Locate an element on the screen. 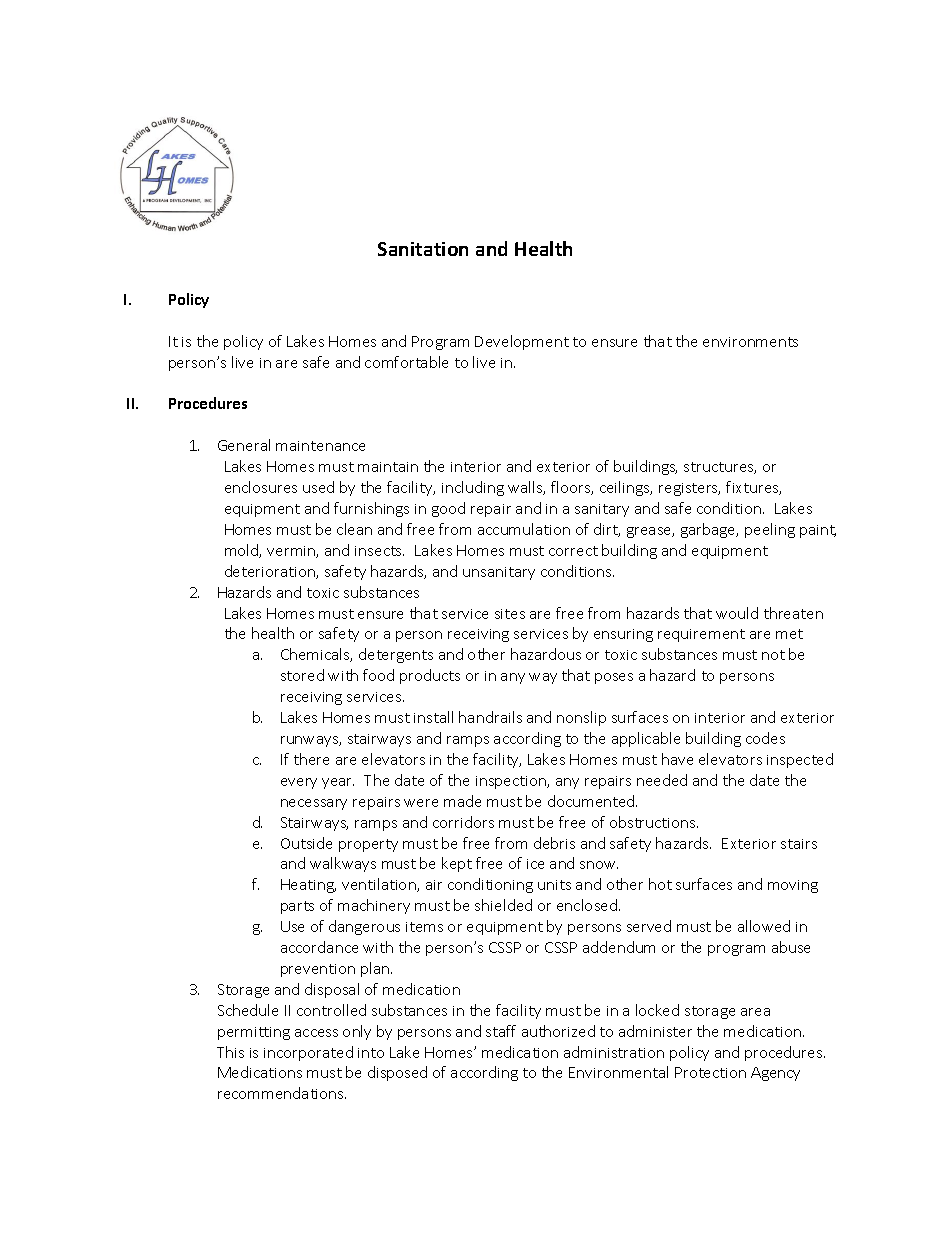 Image resolution: width=952 pixels, height=1233 pixels. there is located at coordinates (311, 759).
